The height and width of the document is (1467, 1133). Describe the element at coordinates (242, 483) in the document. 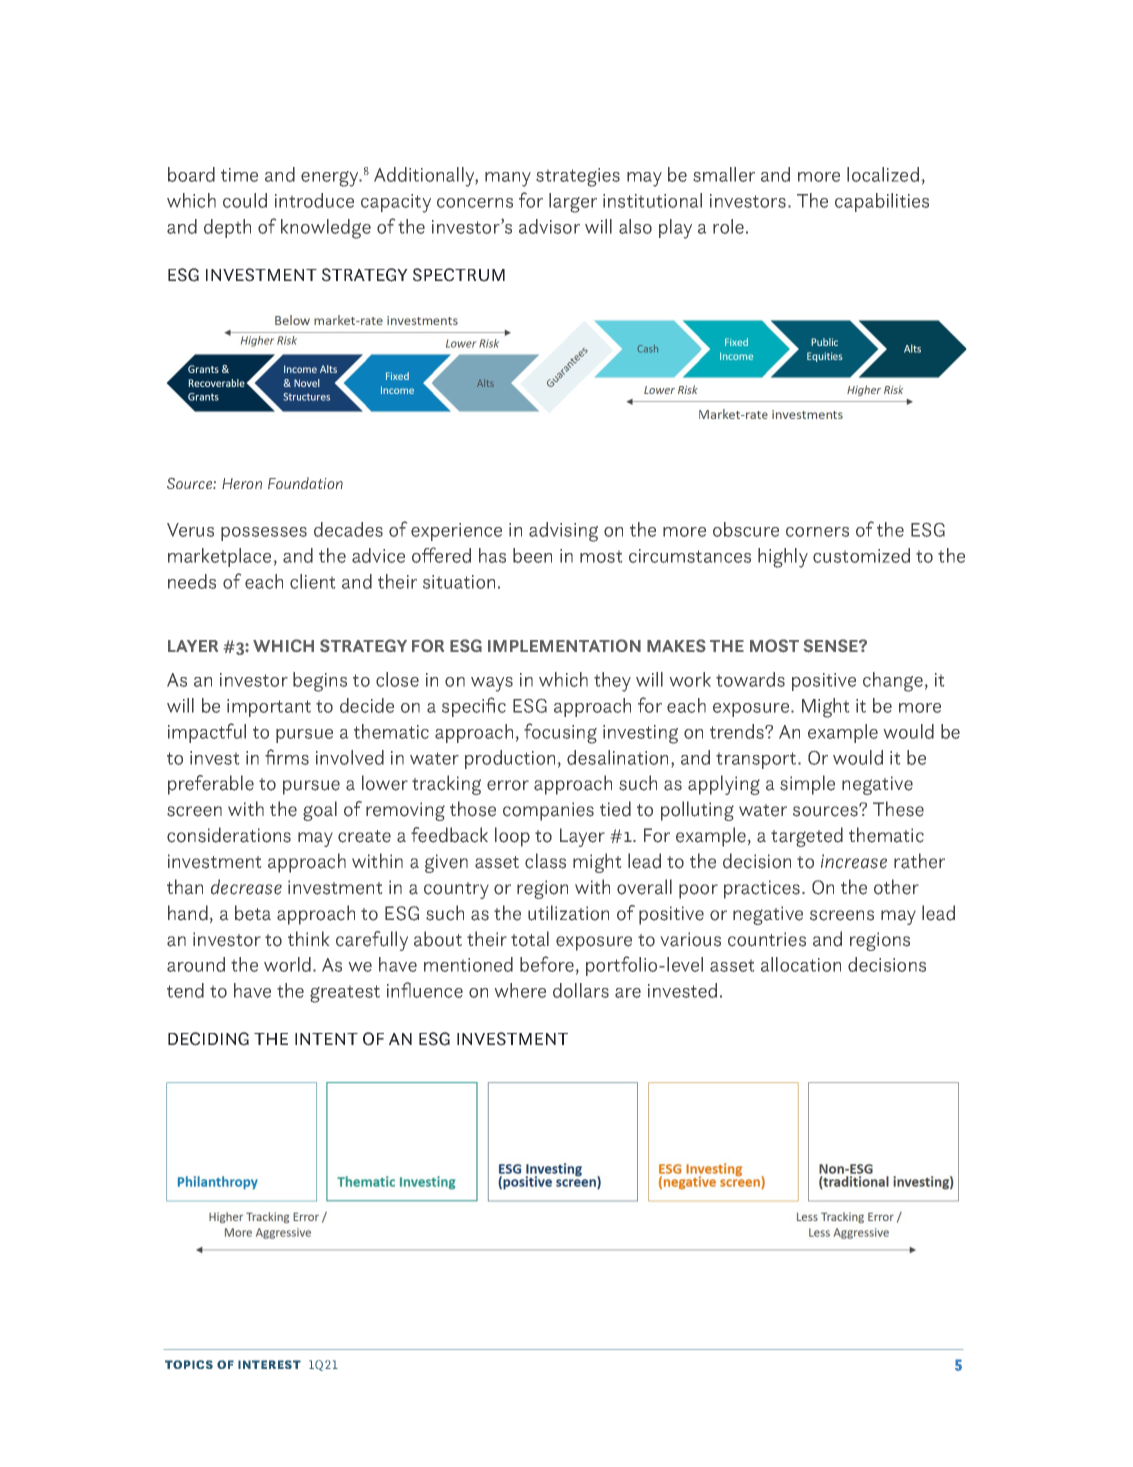

I see `Heron` at that location.
